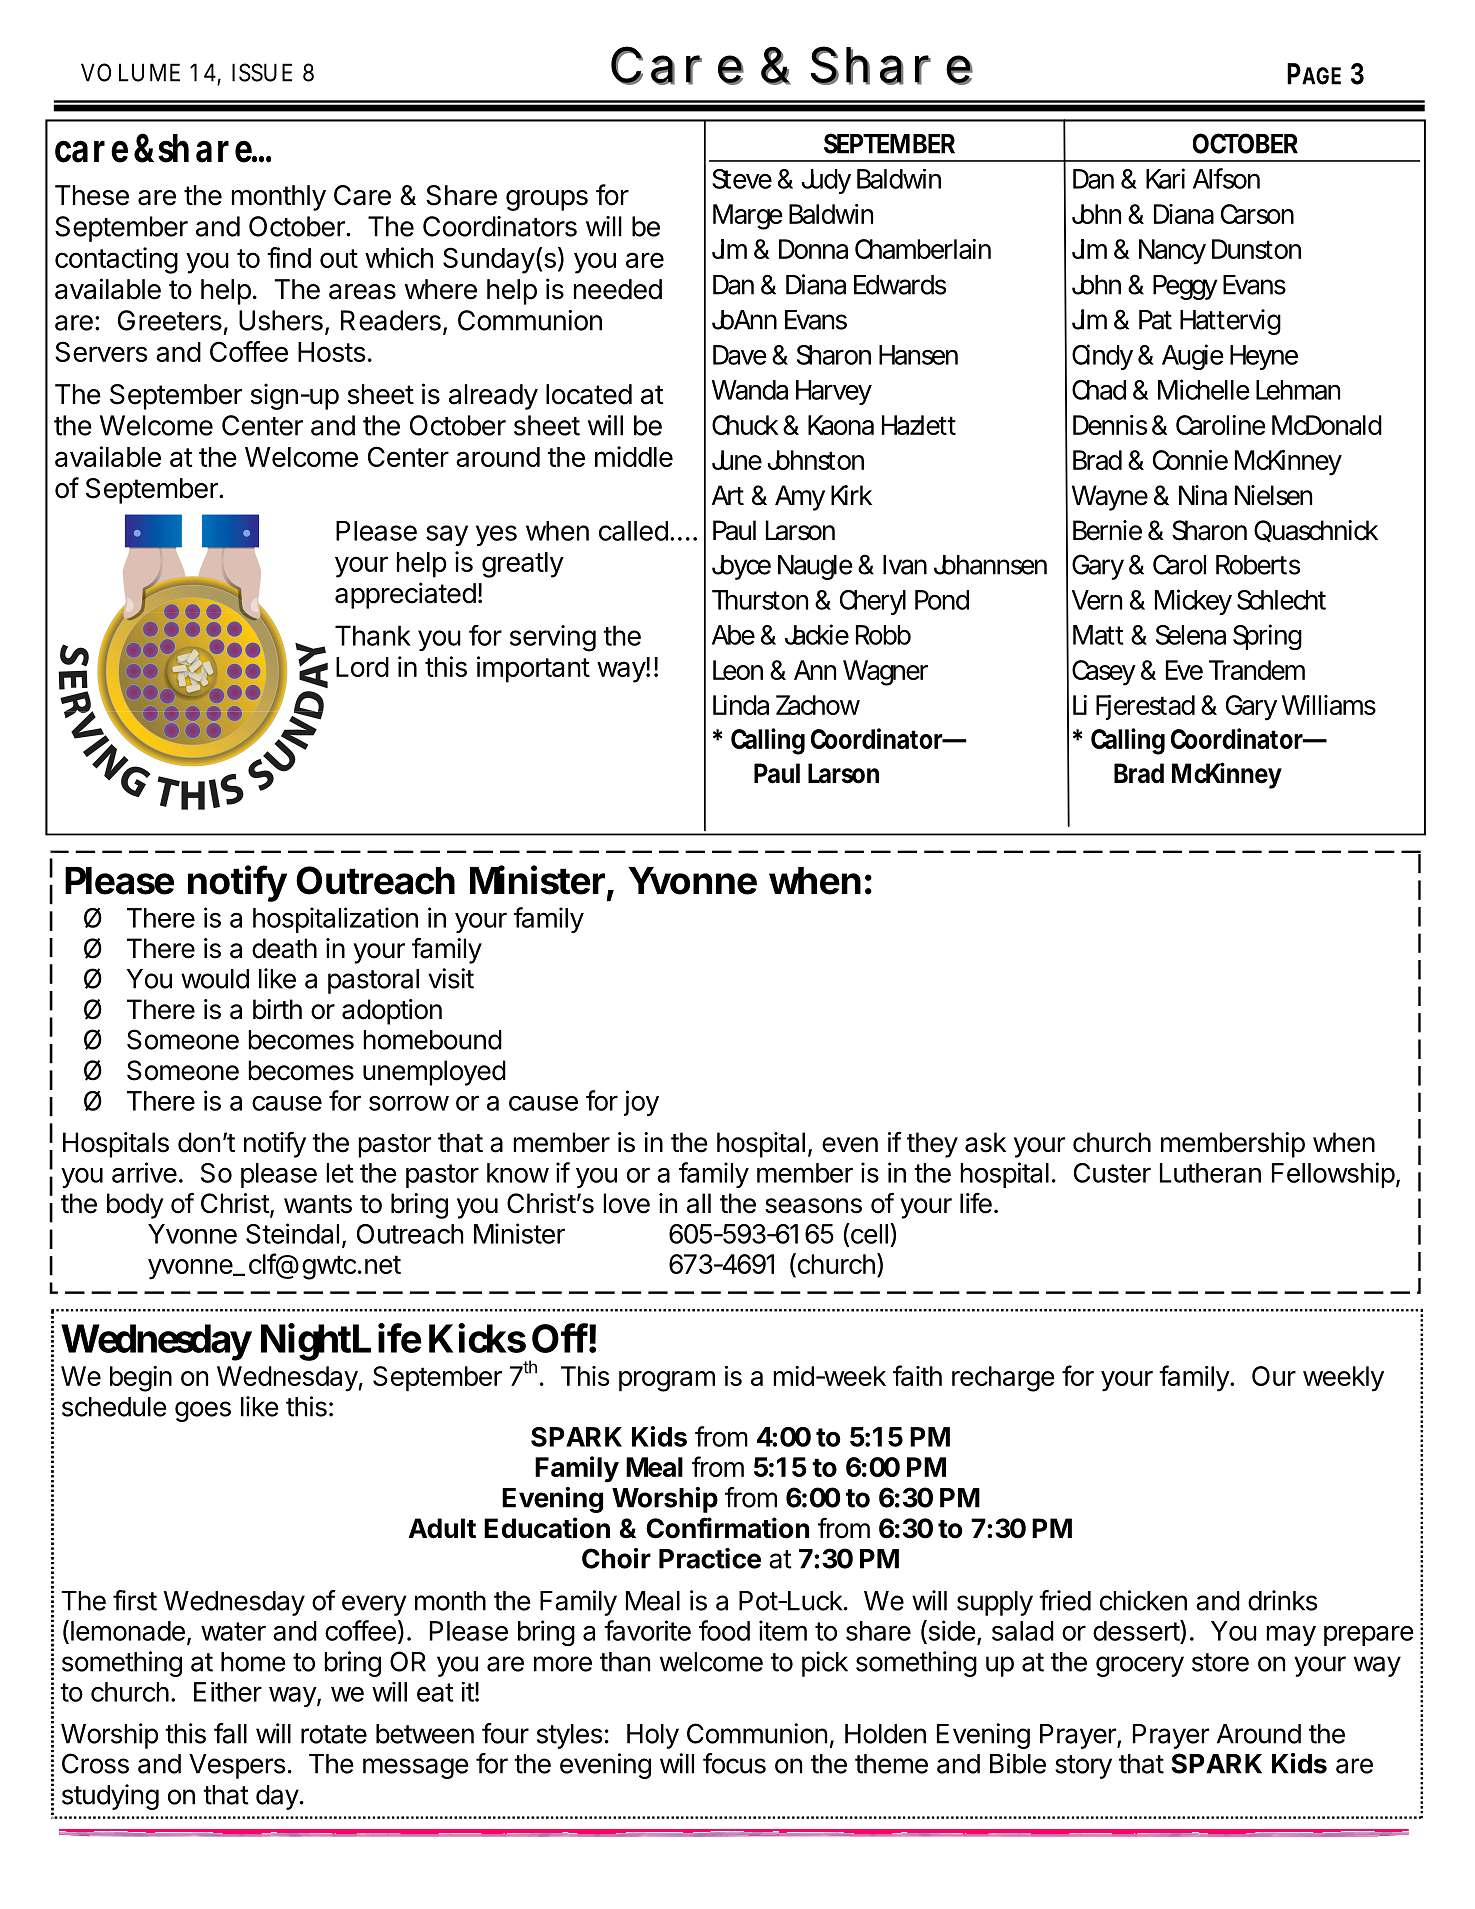  Describe the element at coordinates (1258, 565) in the page. I see `Roberts` at that location.
